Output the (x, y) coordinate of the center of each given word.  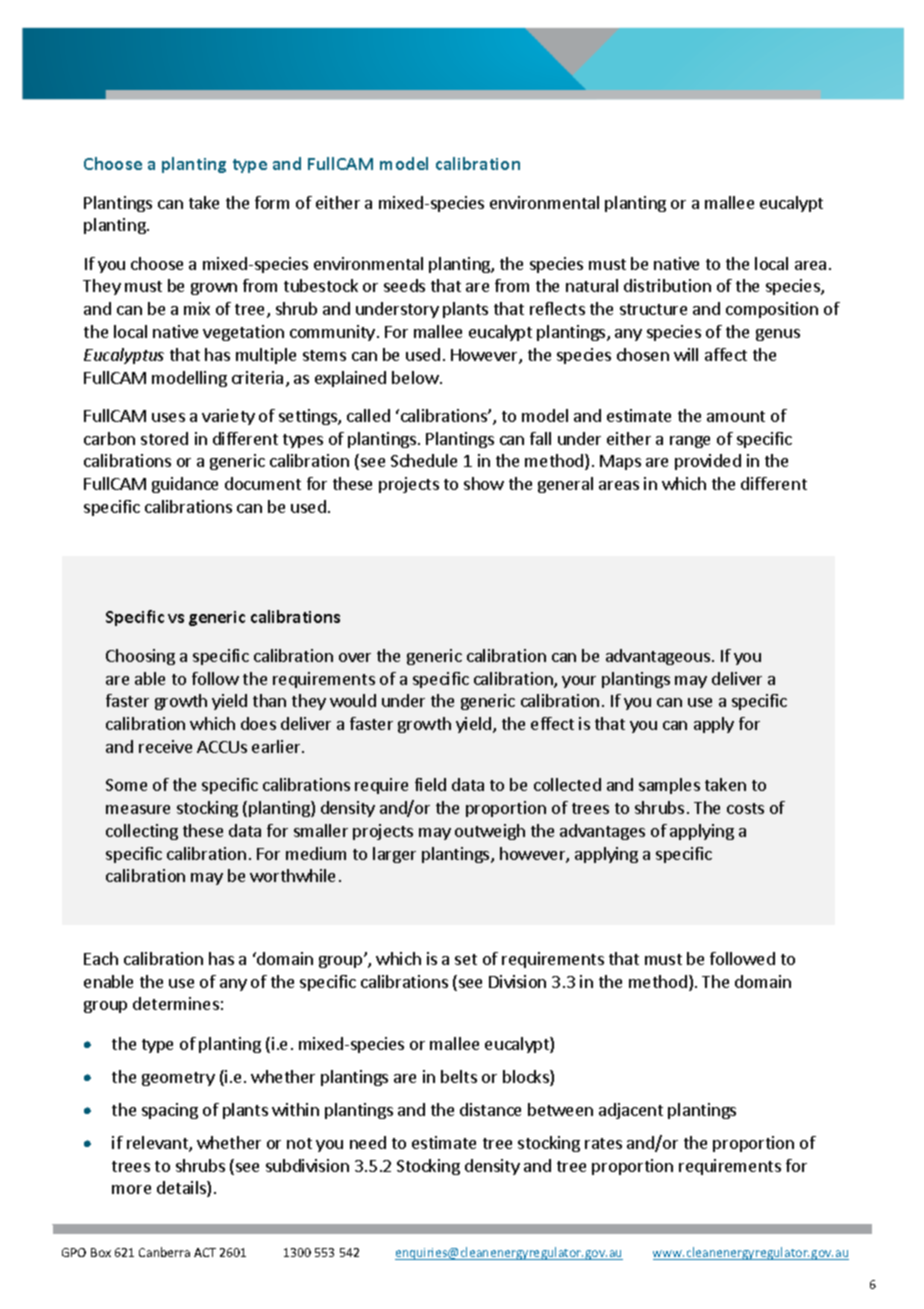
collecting (142, 832)
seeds (404, 285)
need (368, 1142)
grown (214, 289)
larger (394, 855)
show (484, 483)
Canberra (164, 1252)
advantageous (659, 657)
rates (603, 1143)
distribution (667, 285)
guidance (185, 485)
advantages (602, 832)
